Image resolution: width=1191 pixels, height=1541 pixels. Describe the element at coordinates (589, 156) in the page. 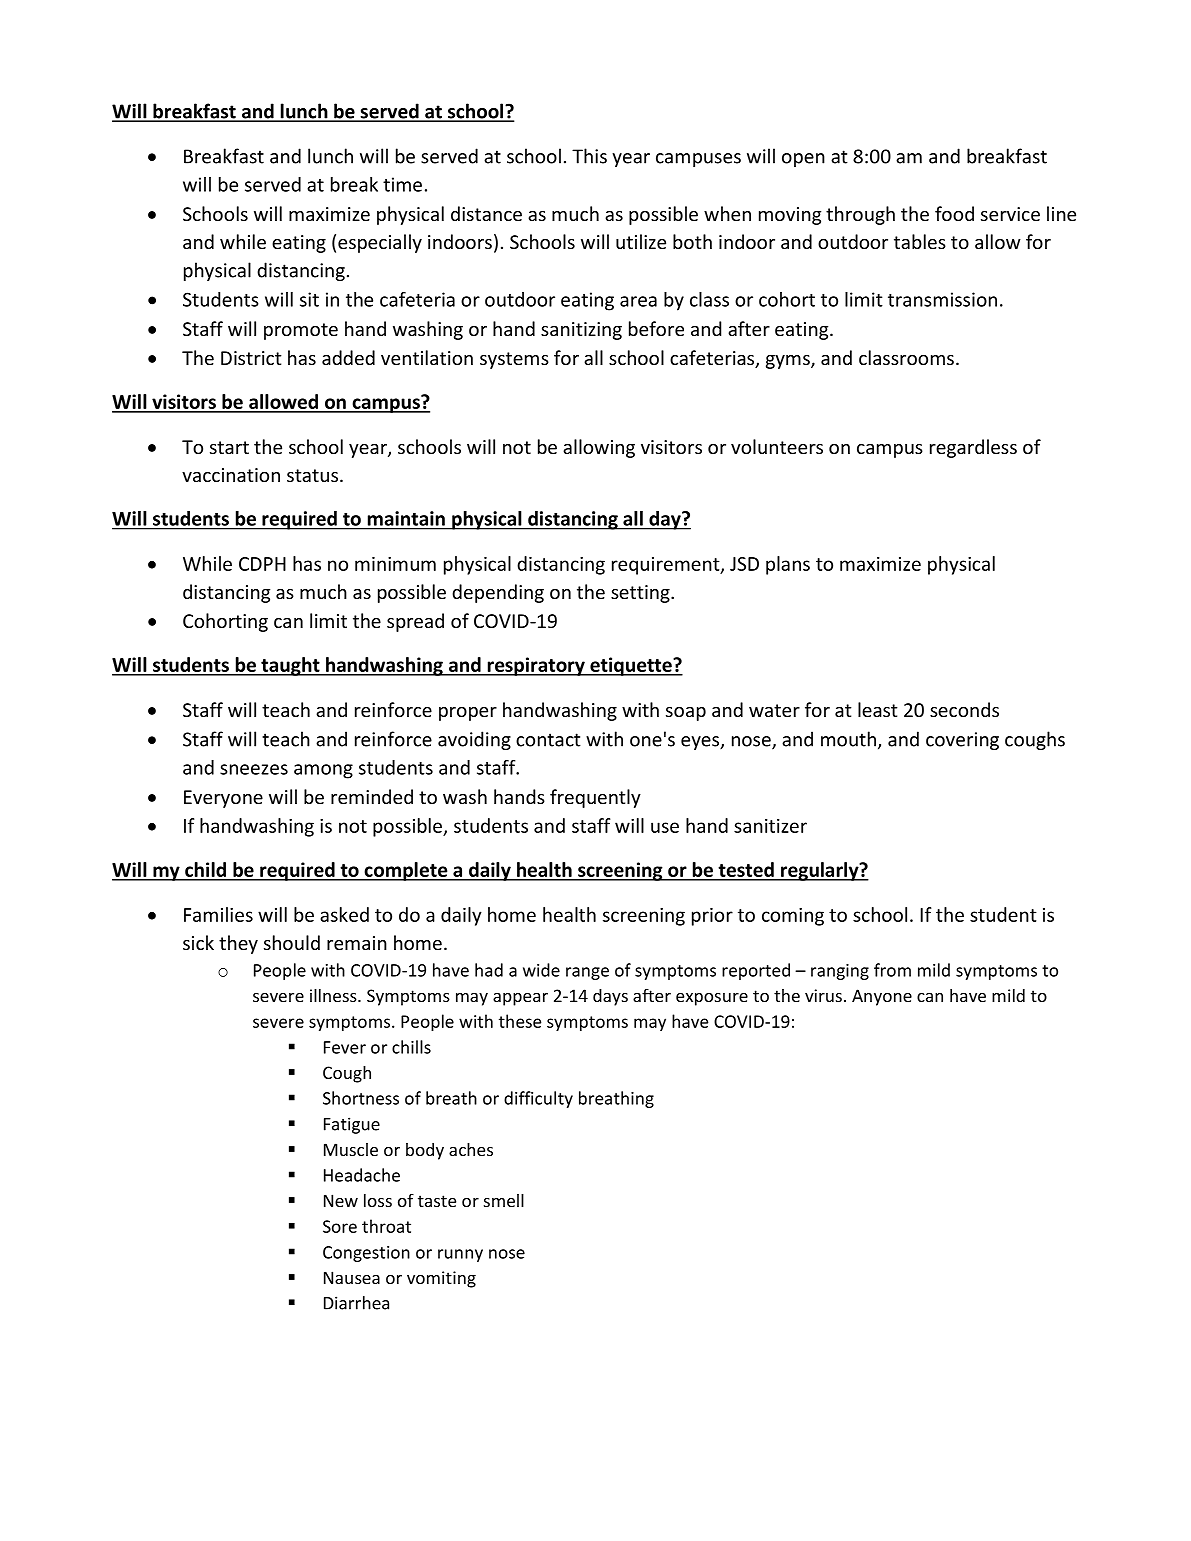

I see `This` at that location.
